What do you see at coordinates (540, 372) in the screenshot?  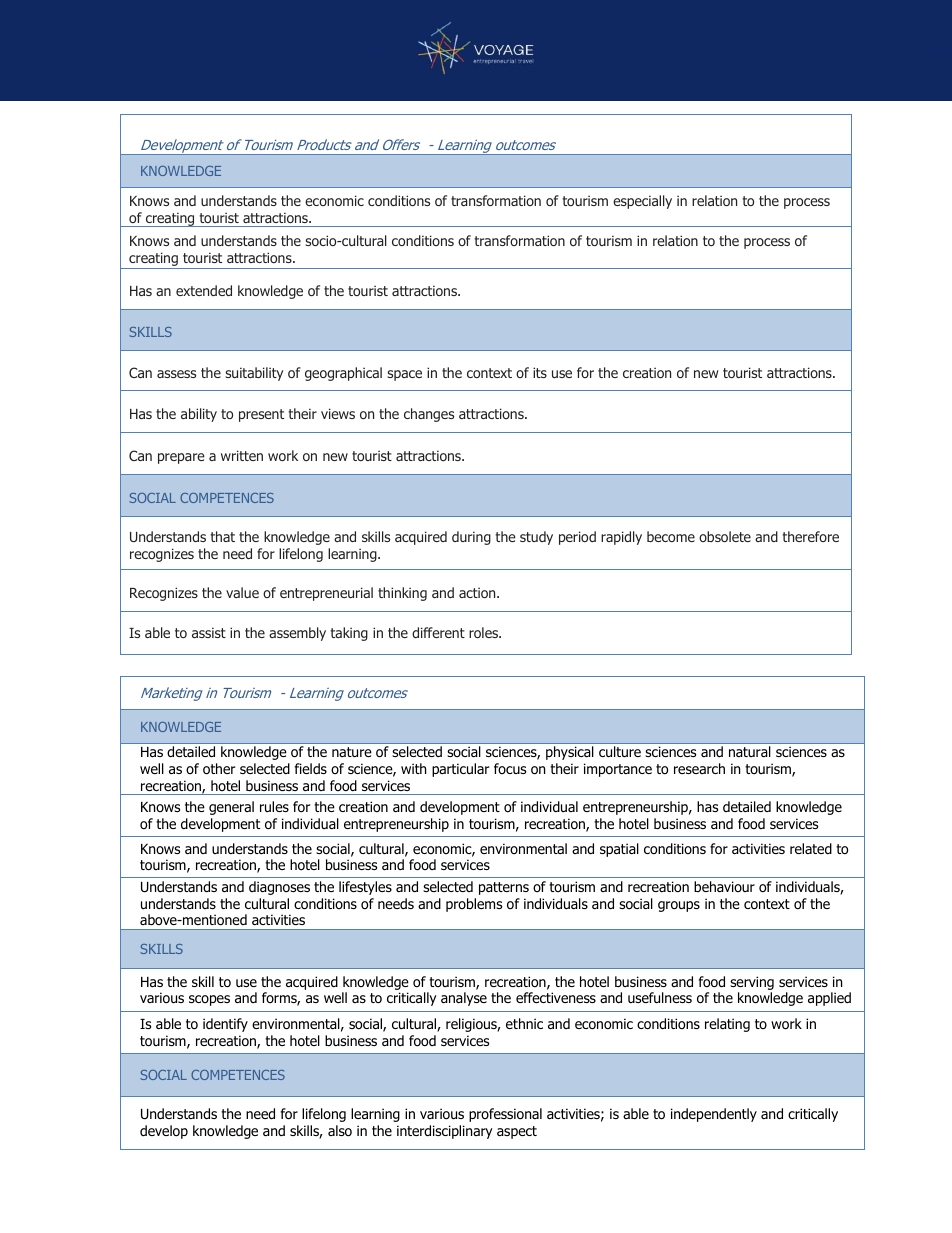 I see `its` at bounding box center [540, 372].
